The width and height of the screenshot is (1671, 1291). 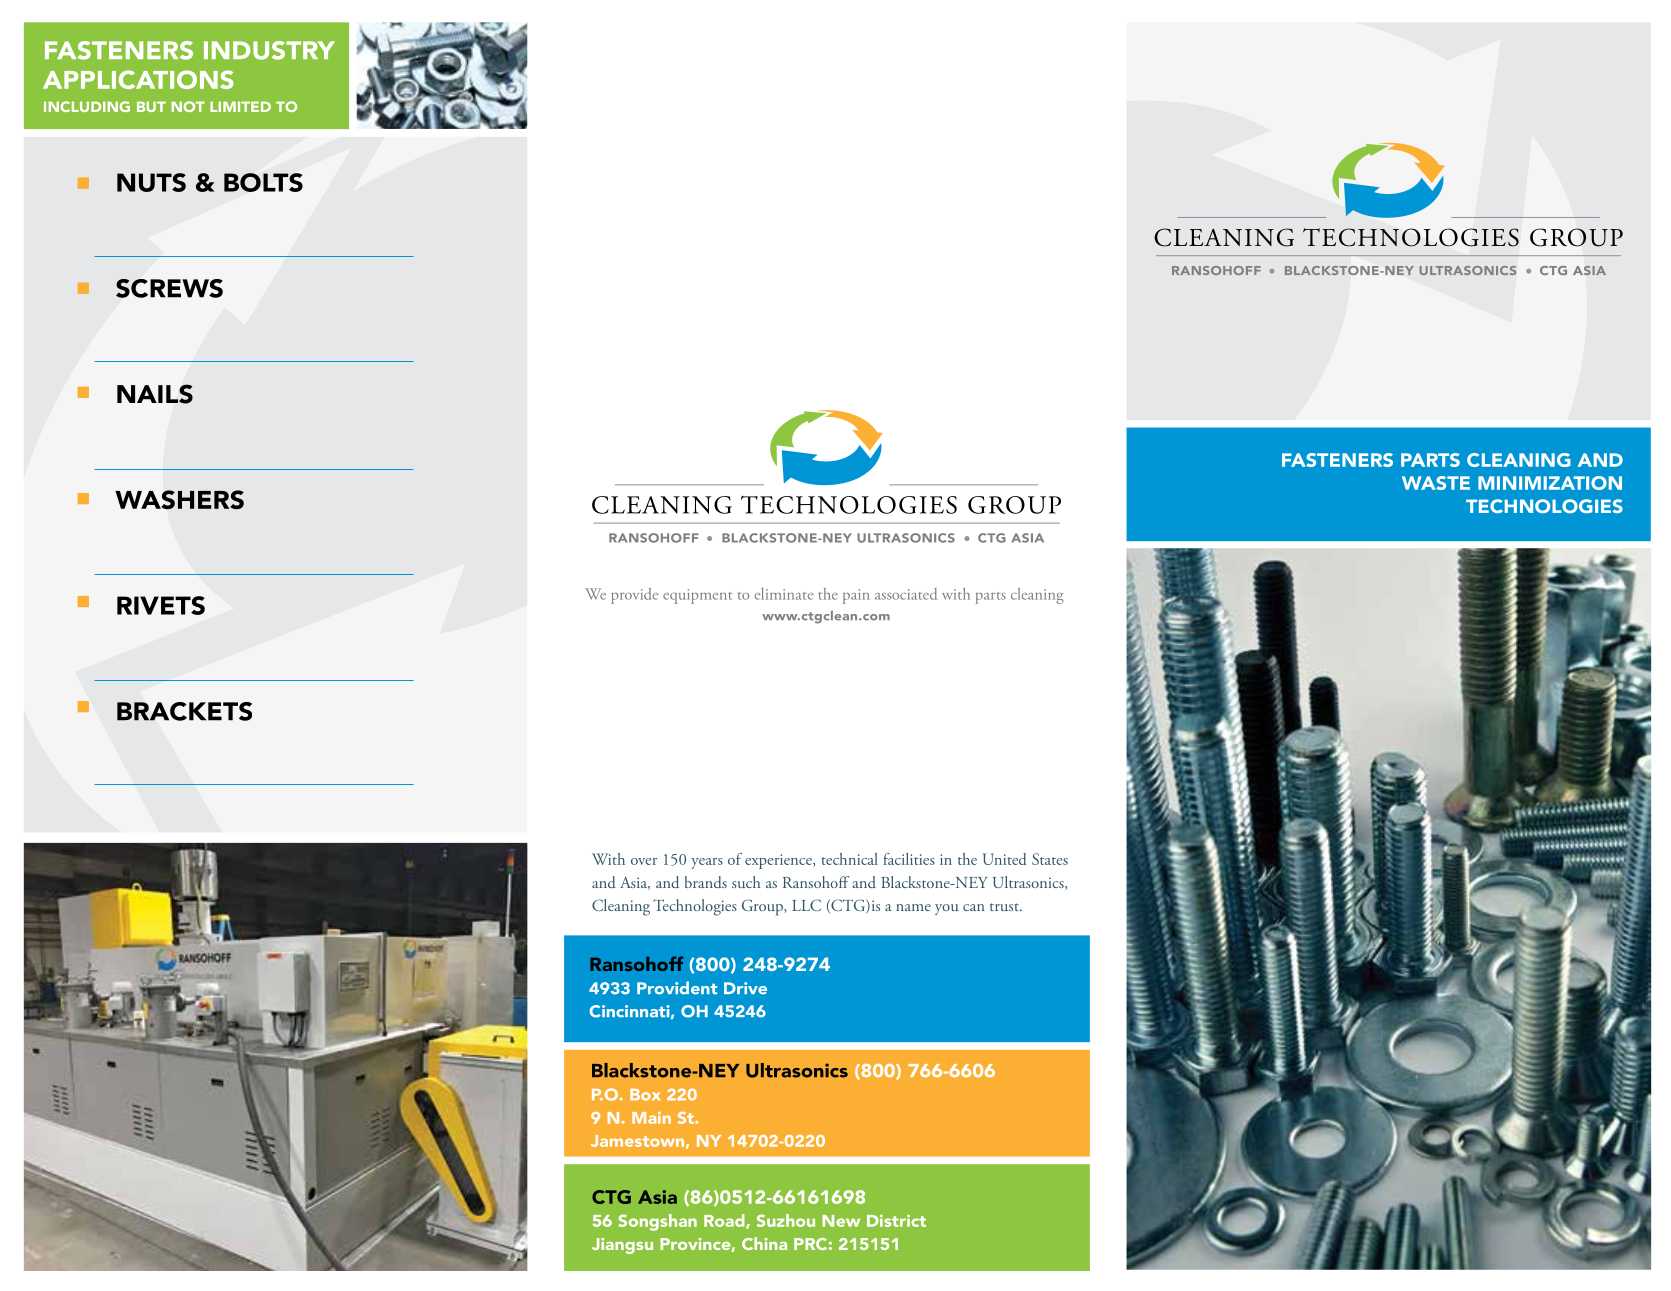 I want to click on States, so click(x=1050, y=859).
